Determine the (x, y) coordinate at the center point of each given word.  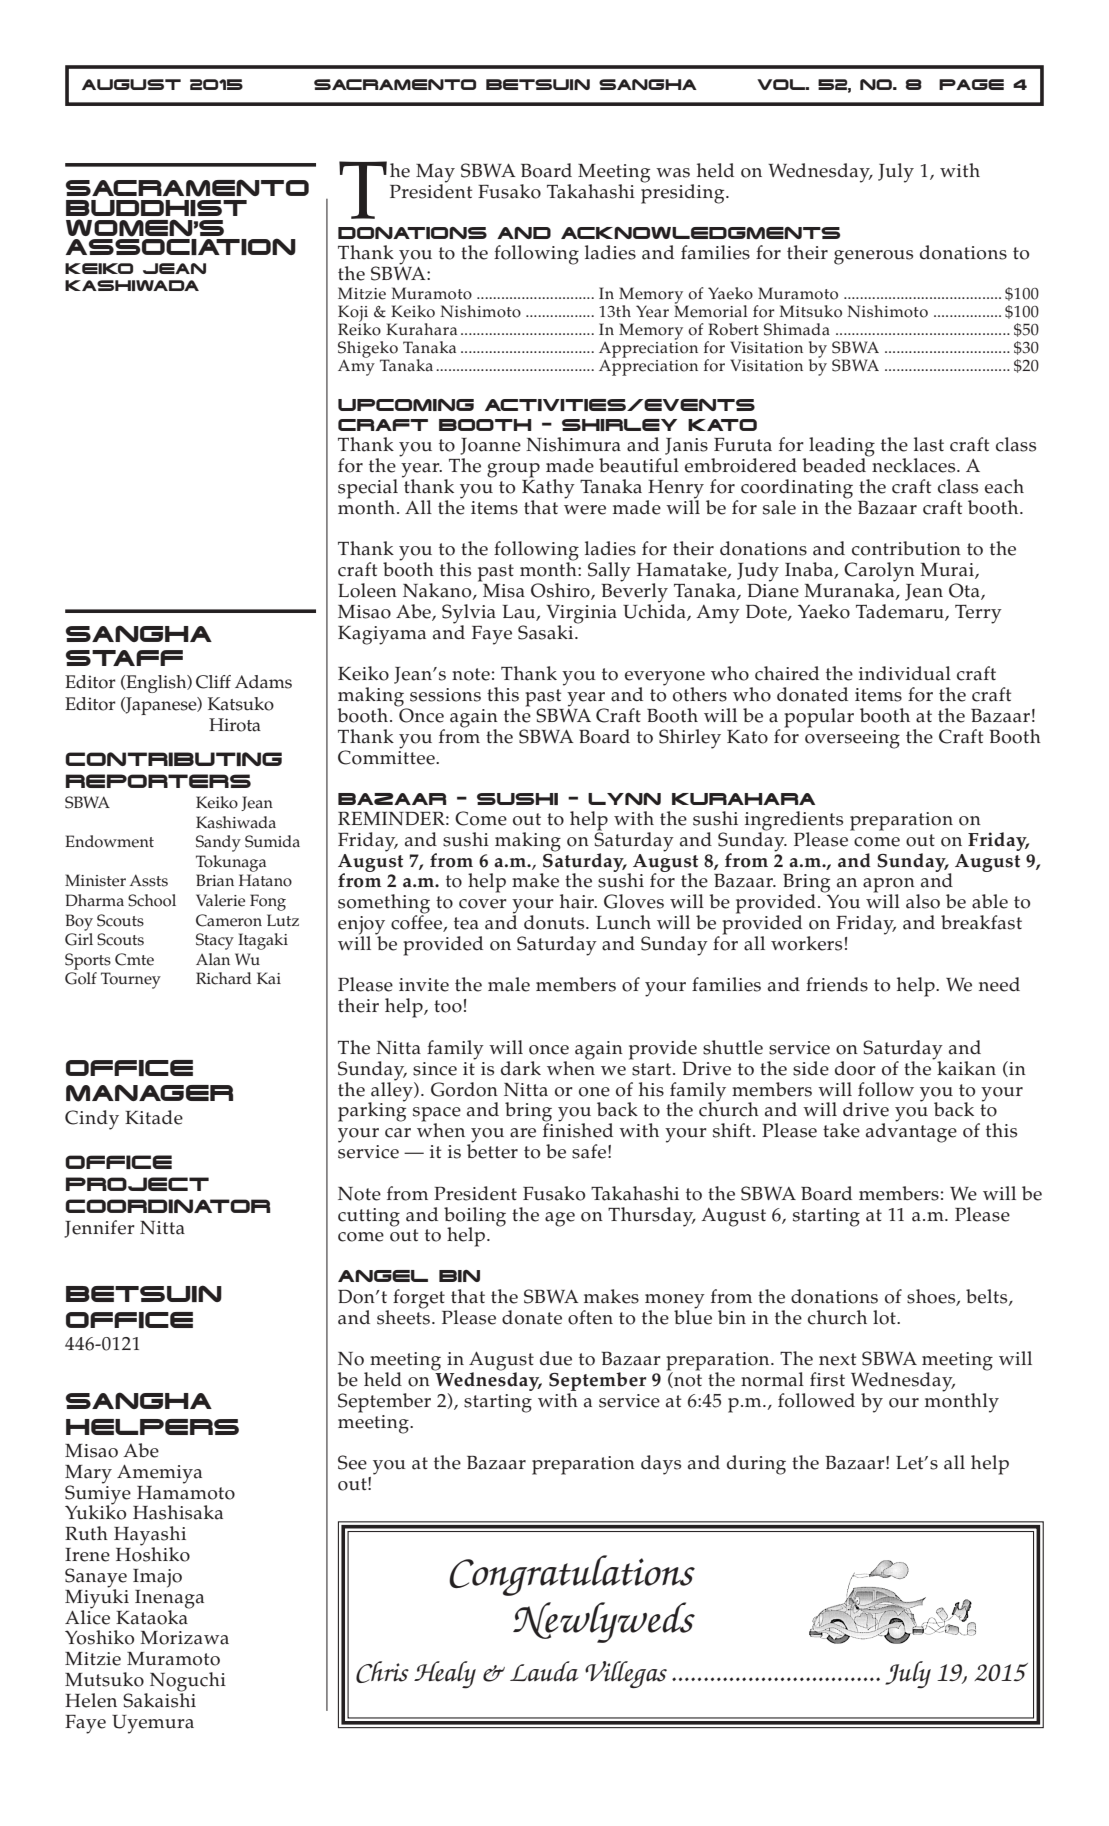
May (435, 174)
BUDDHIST (156, 208)
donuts (555, 922)
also (923, 901)
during (756, 1465)
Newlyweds (604, 1622)
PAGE (971, 84)
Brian (215, 880)
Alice (87, 1616)
